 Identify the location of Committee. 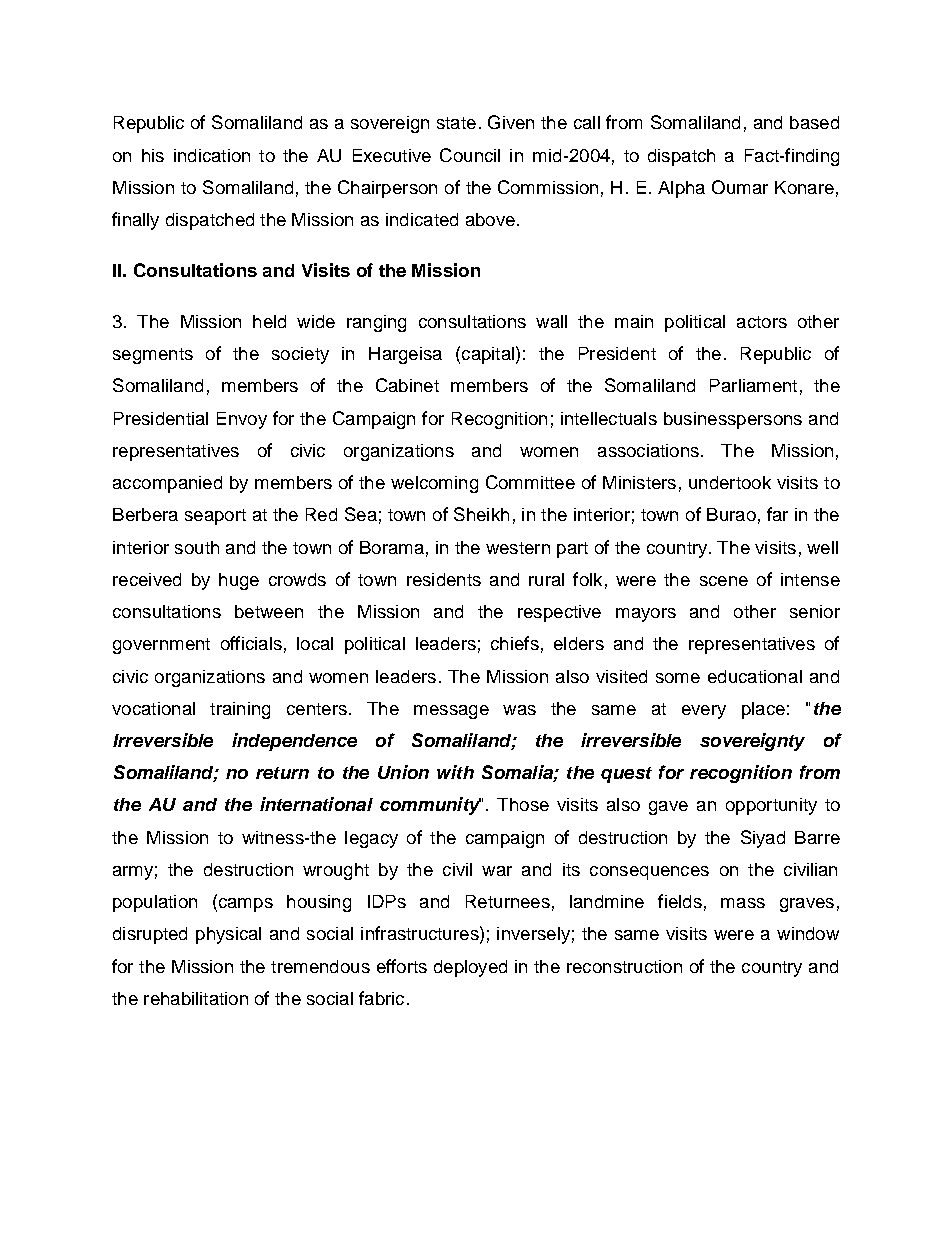
(530, 482).
